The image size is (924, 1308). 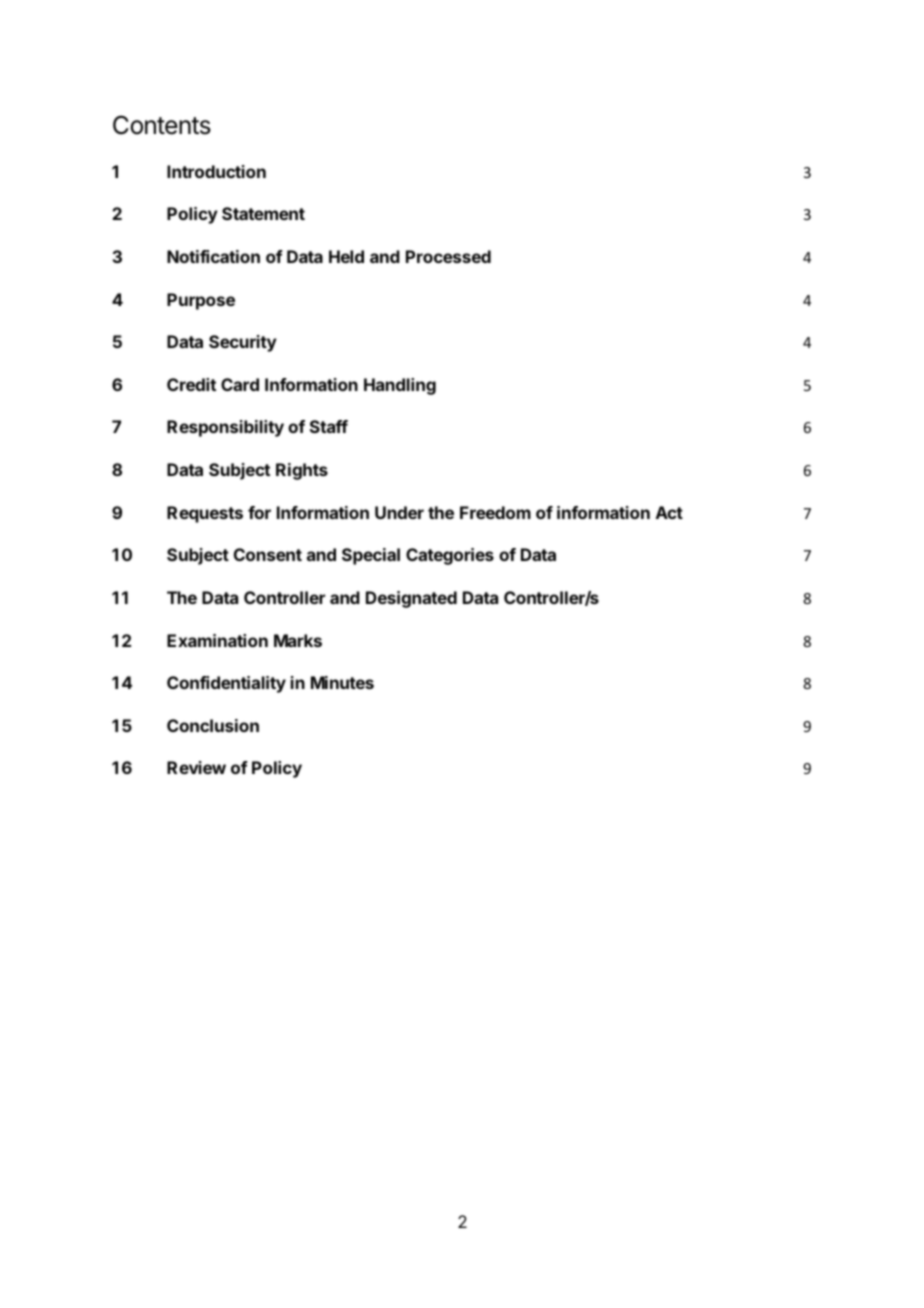 What do you see at coordinates (448, 256) in the screenshot?
I see `Processed` at bounding box center [448, 256].
